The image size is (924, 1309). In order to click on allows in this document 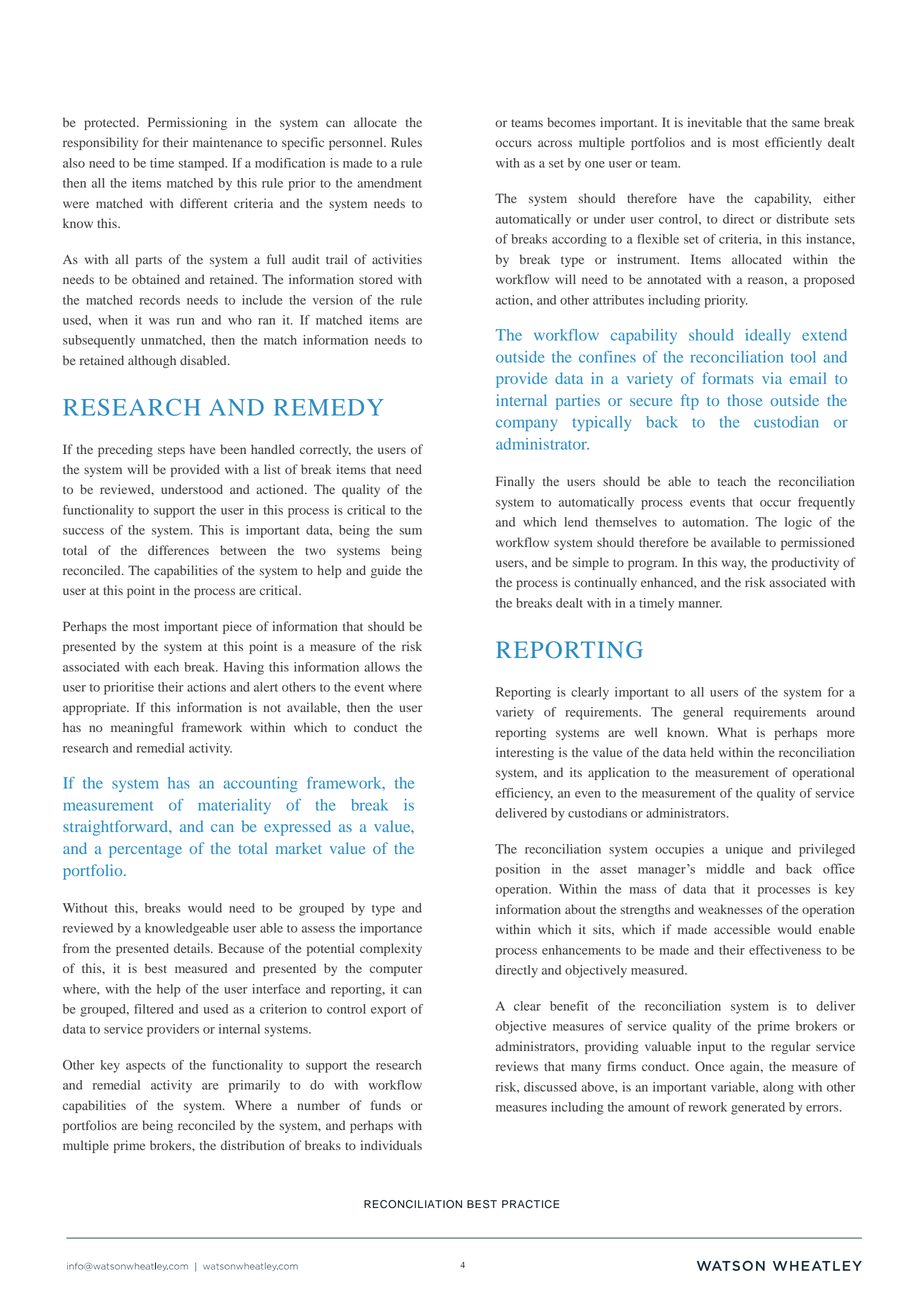, I will do `click(382, 667)`.
